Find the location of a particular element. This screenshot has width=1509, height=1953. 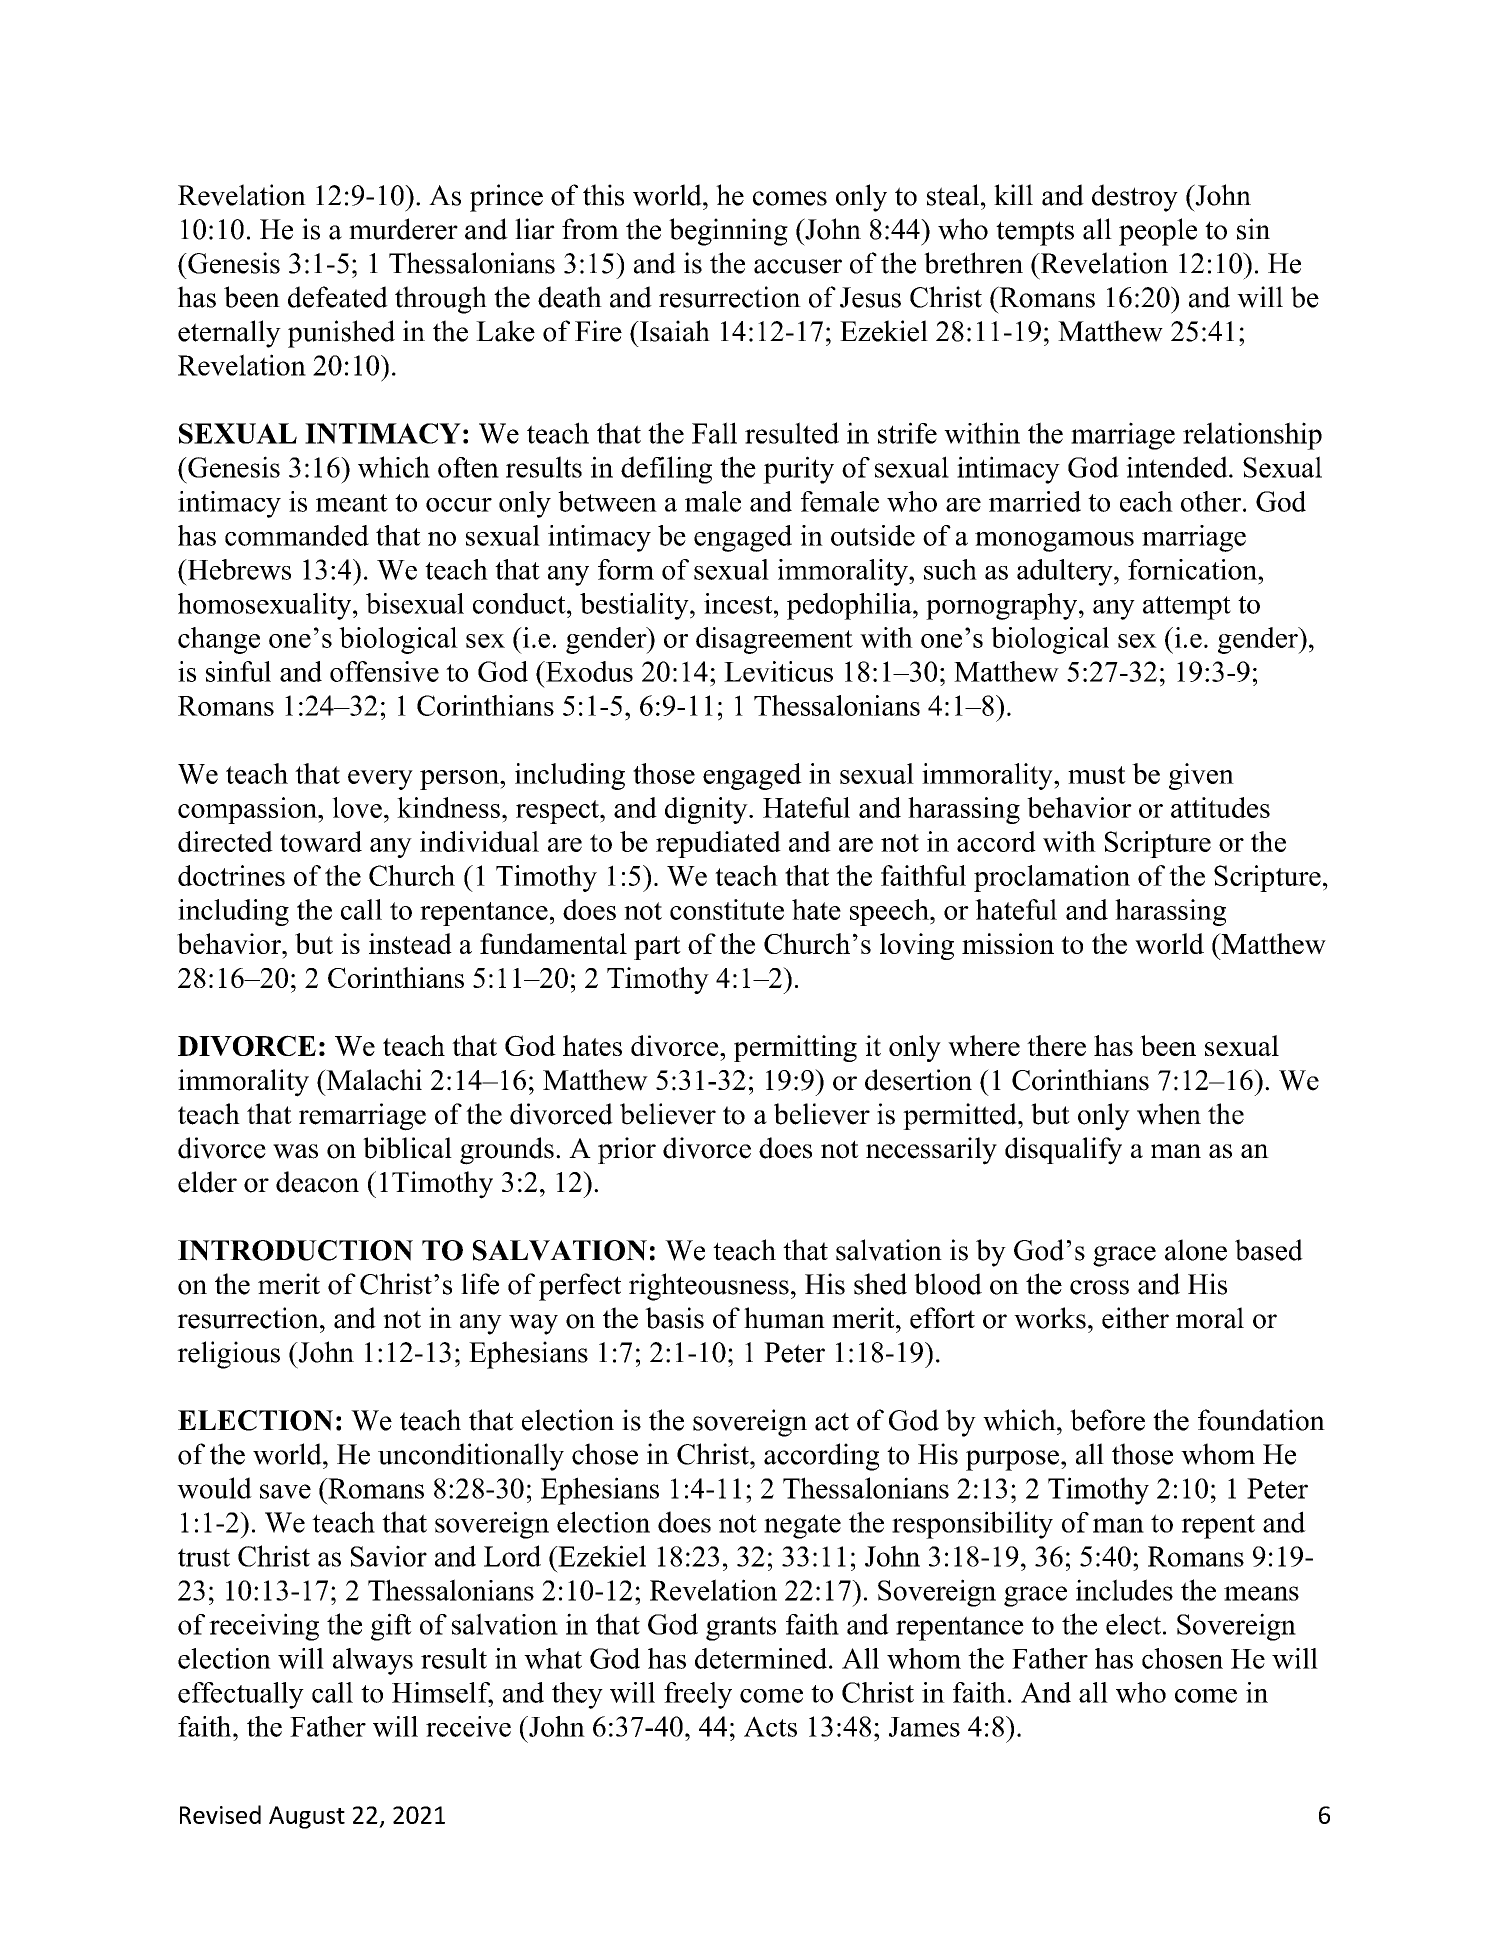

Acts is located at coordinates (770, 1726).
